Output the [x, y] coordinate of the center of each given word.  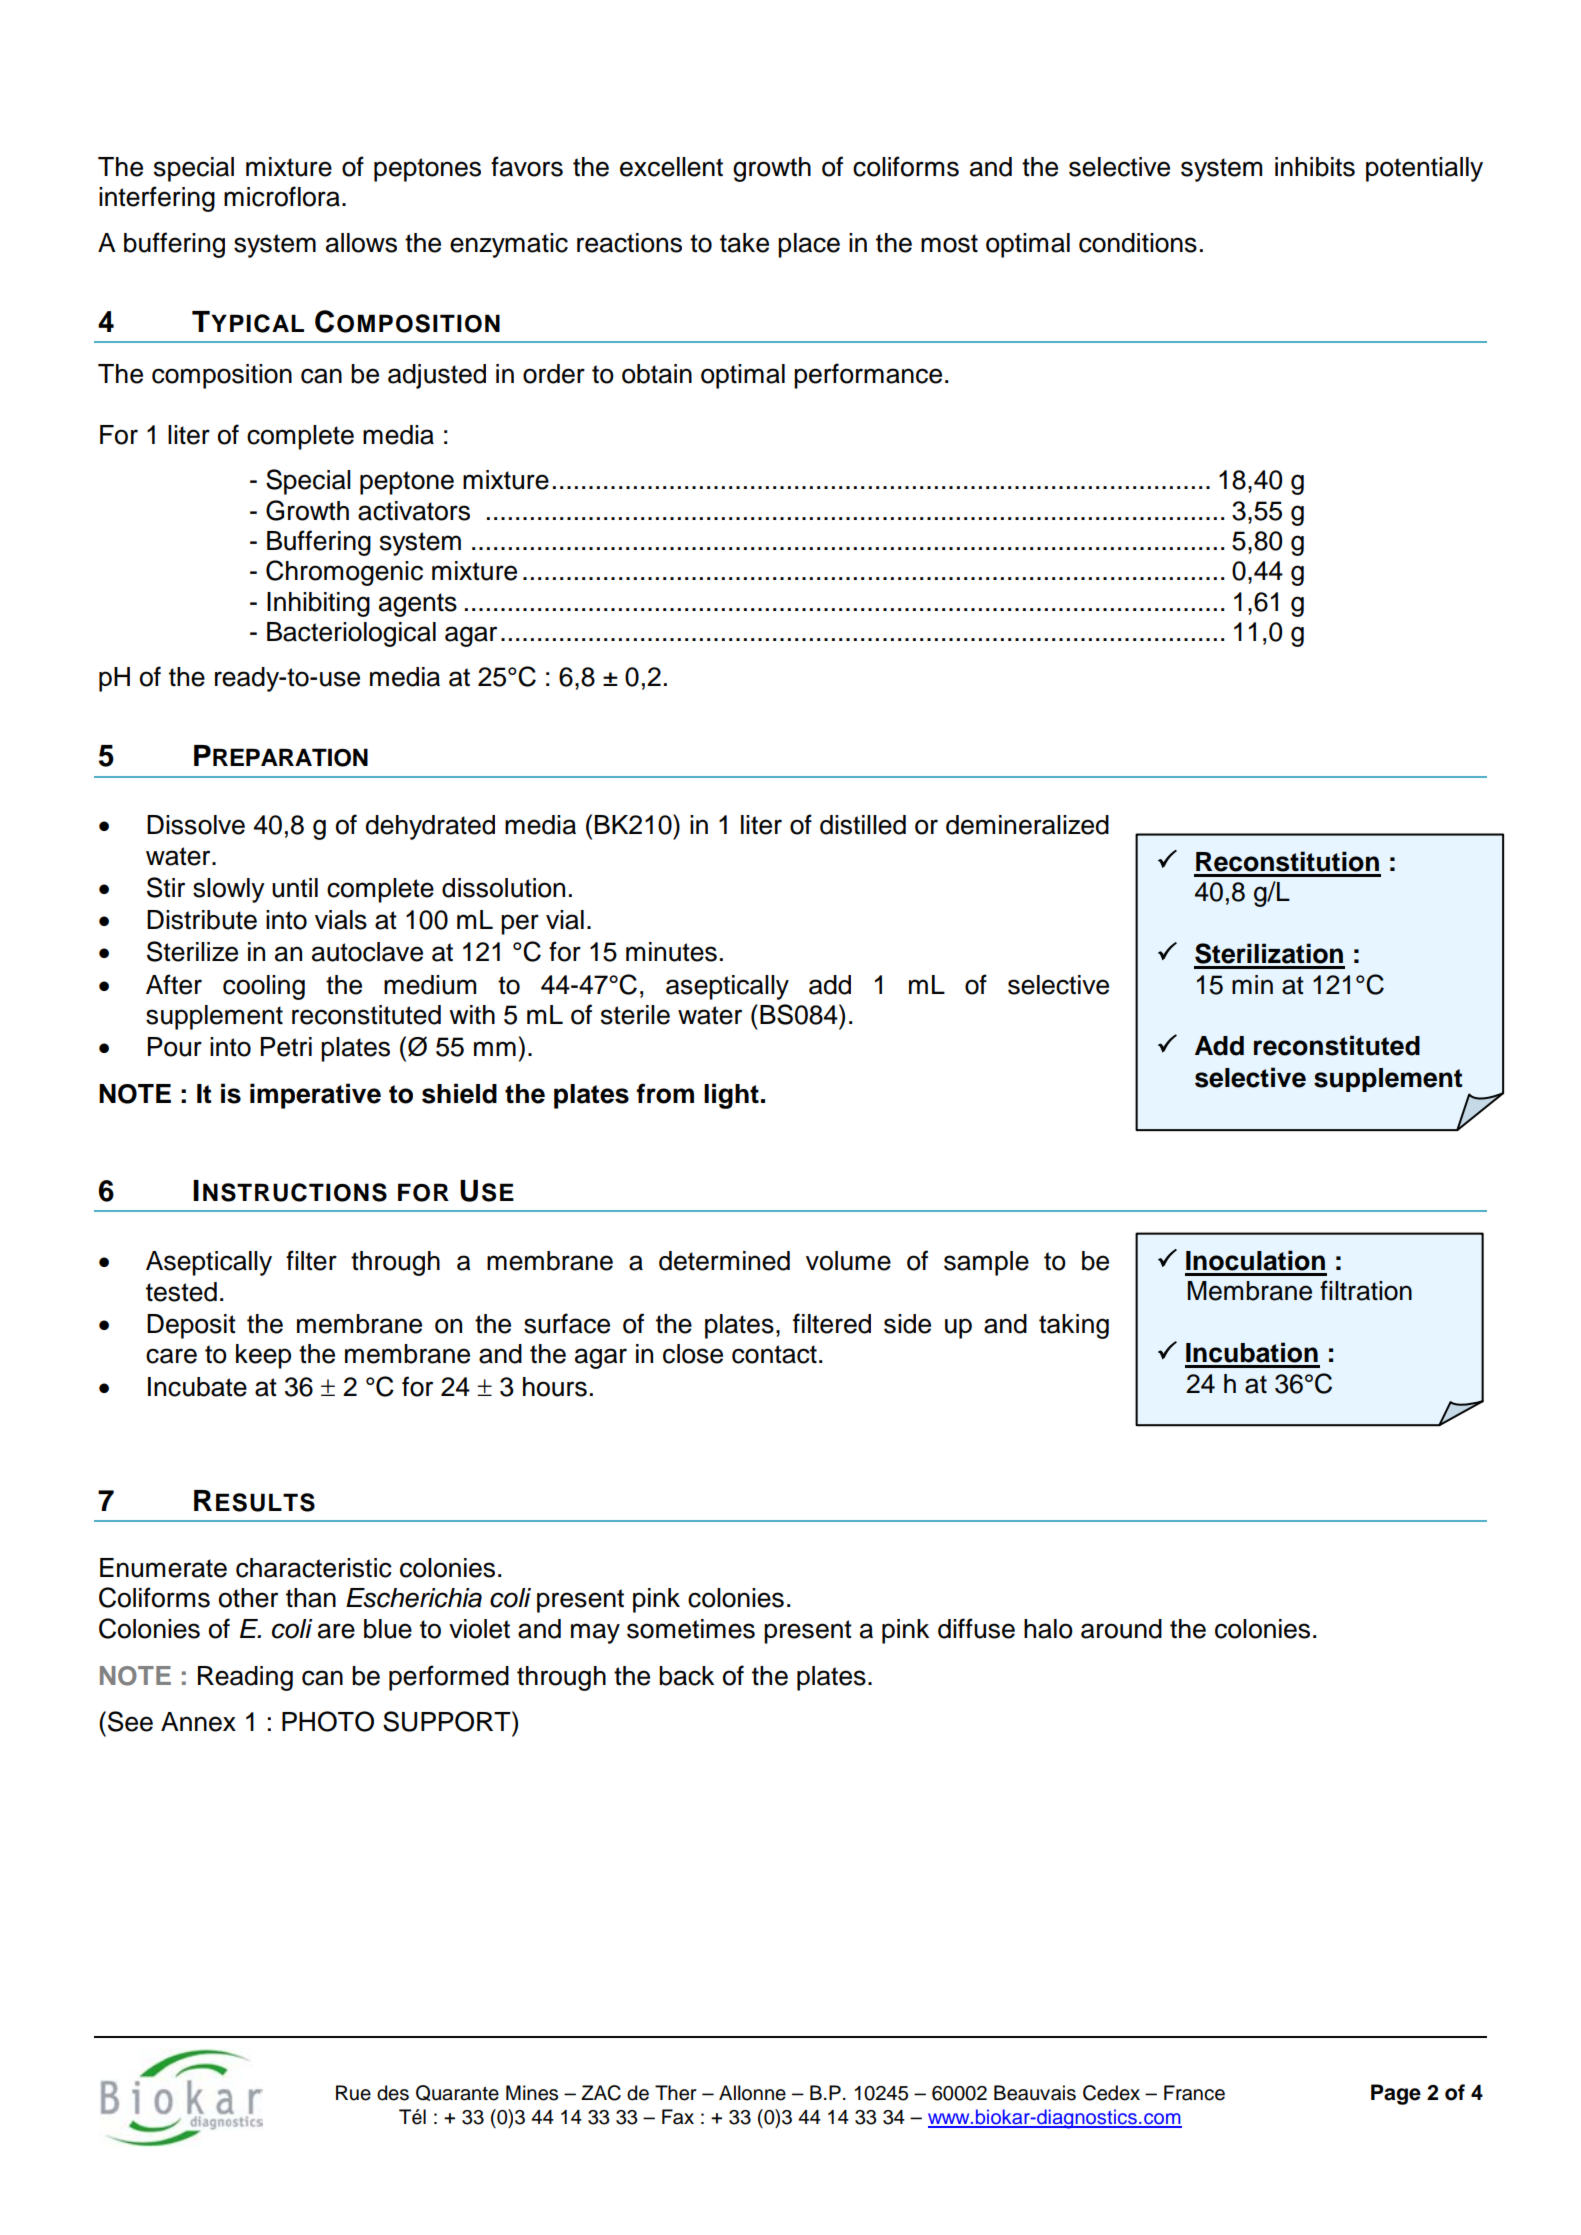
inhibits [1315, 167]
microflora [282, 196]
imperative [315, 1096]
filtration [1366, 1290]
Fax [678, 2117]
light [731, 1096]
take [744, 243]
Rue [353, 2093]
